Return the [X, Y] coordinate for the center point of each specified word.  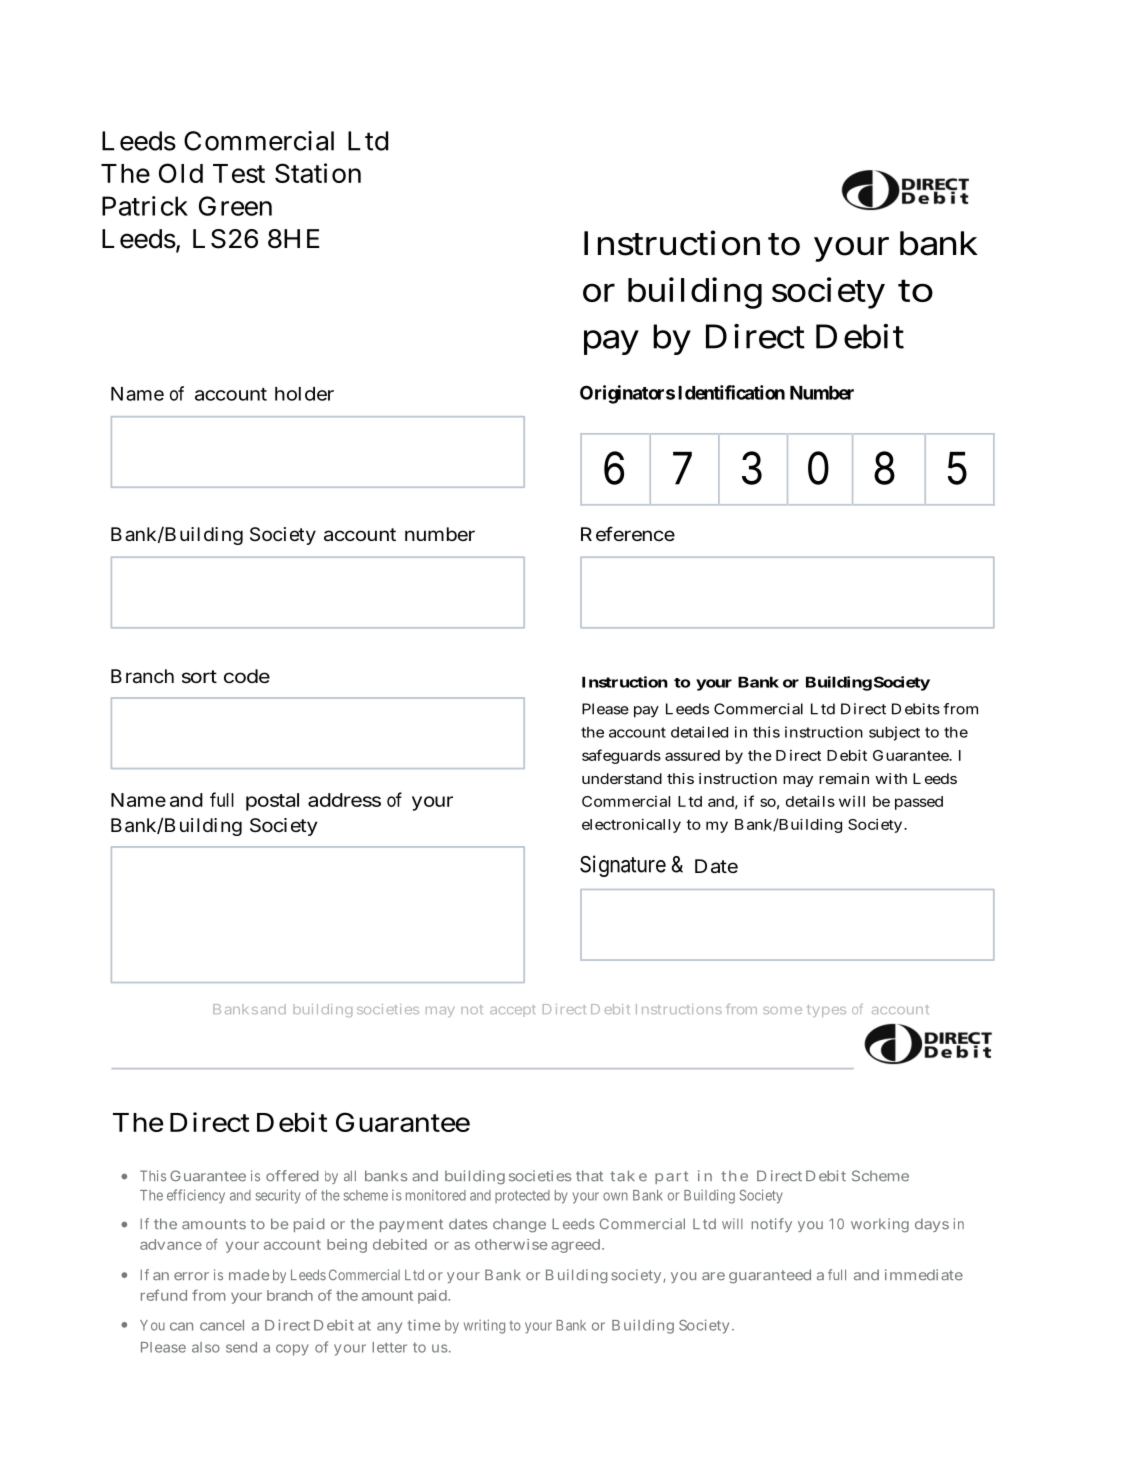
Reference [628, 533]
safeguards [621, 756]
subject [894, 733]
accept [512, 1011]
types [827, 1011]
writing [484, 1326]
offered [292, 1176]
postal [272, 802]
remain [844, 778]
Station [318, 173]
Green [235, 206]
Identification [731, 392]
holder [304, 394]
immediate [924, 1275]
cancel [222, 1325]
